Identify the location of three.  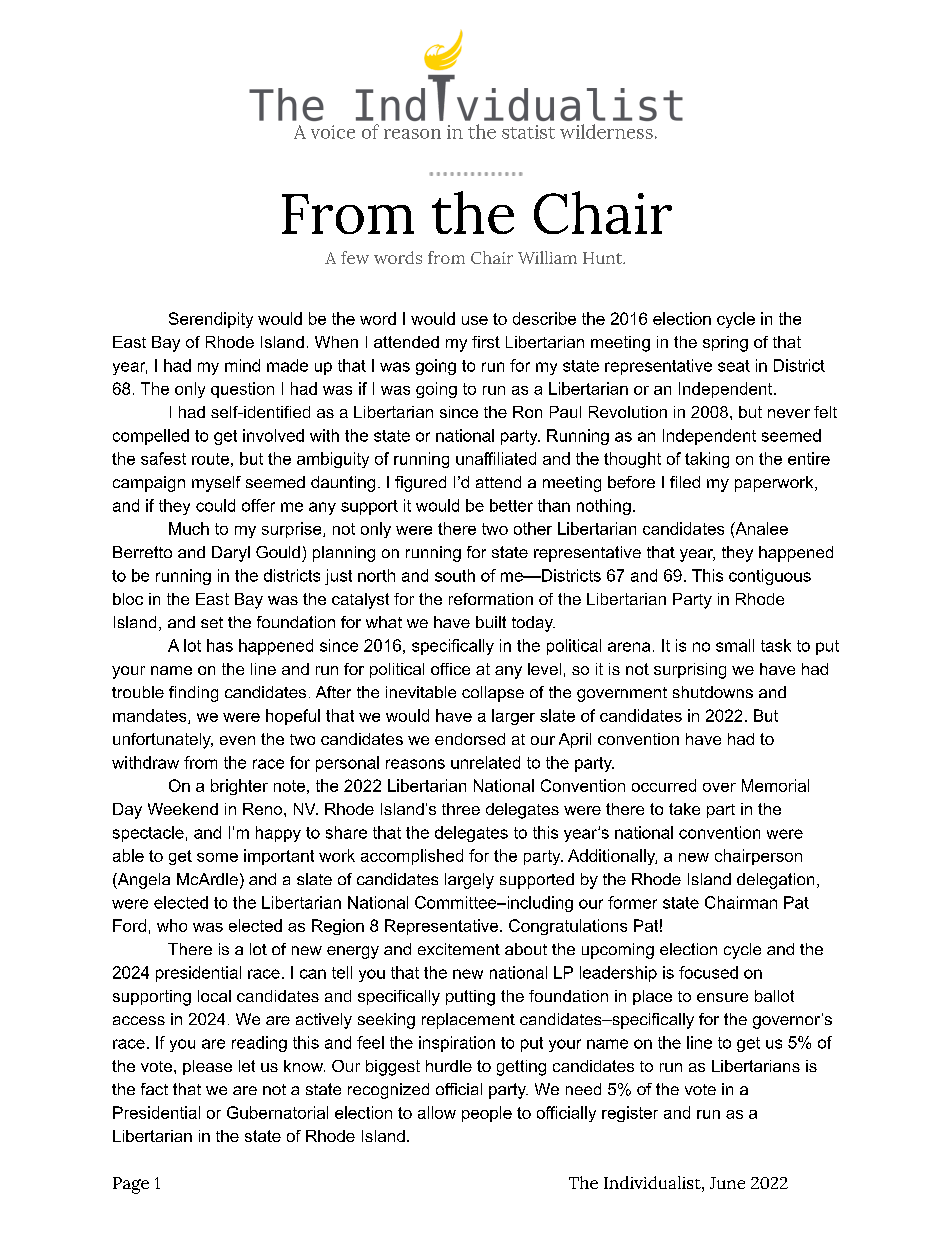
(461, 809).
